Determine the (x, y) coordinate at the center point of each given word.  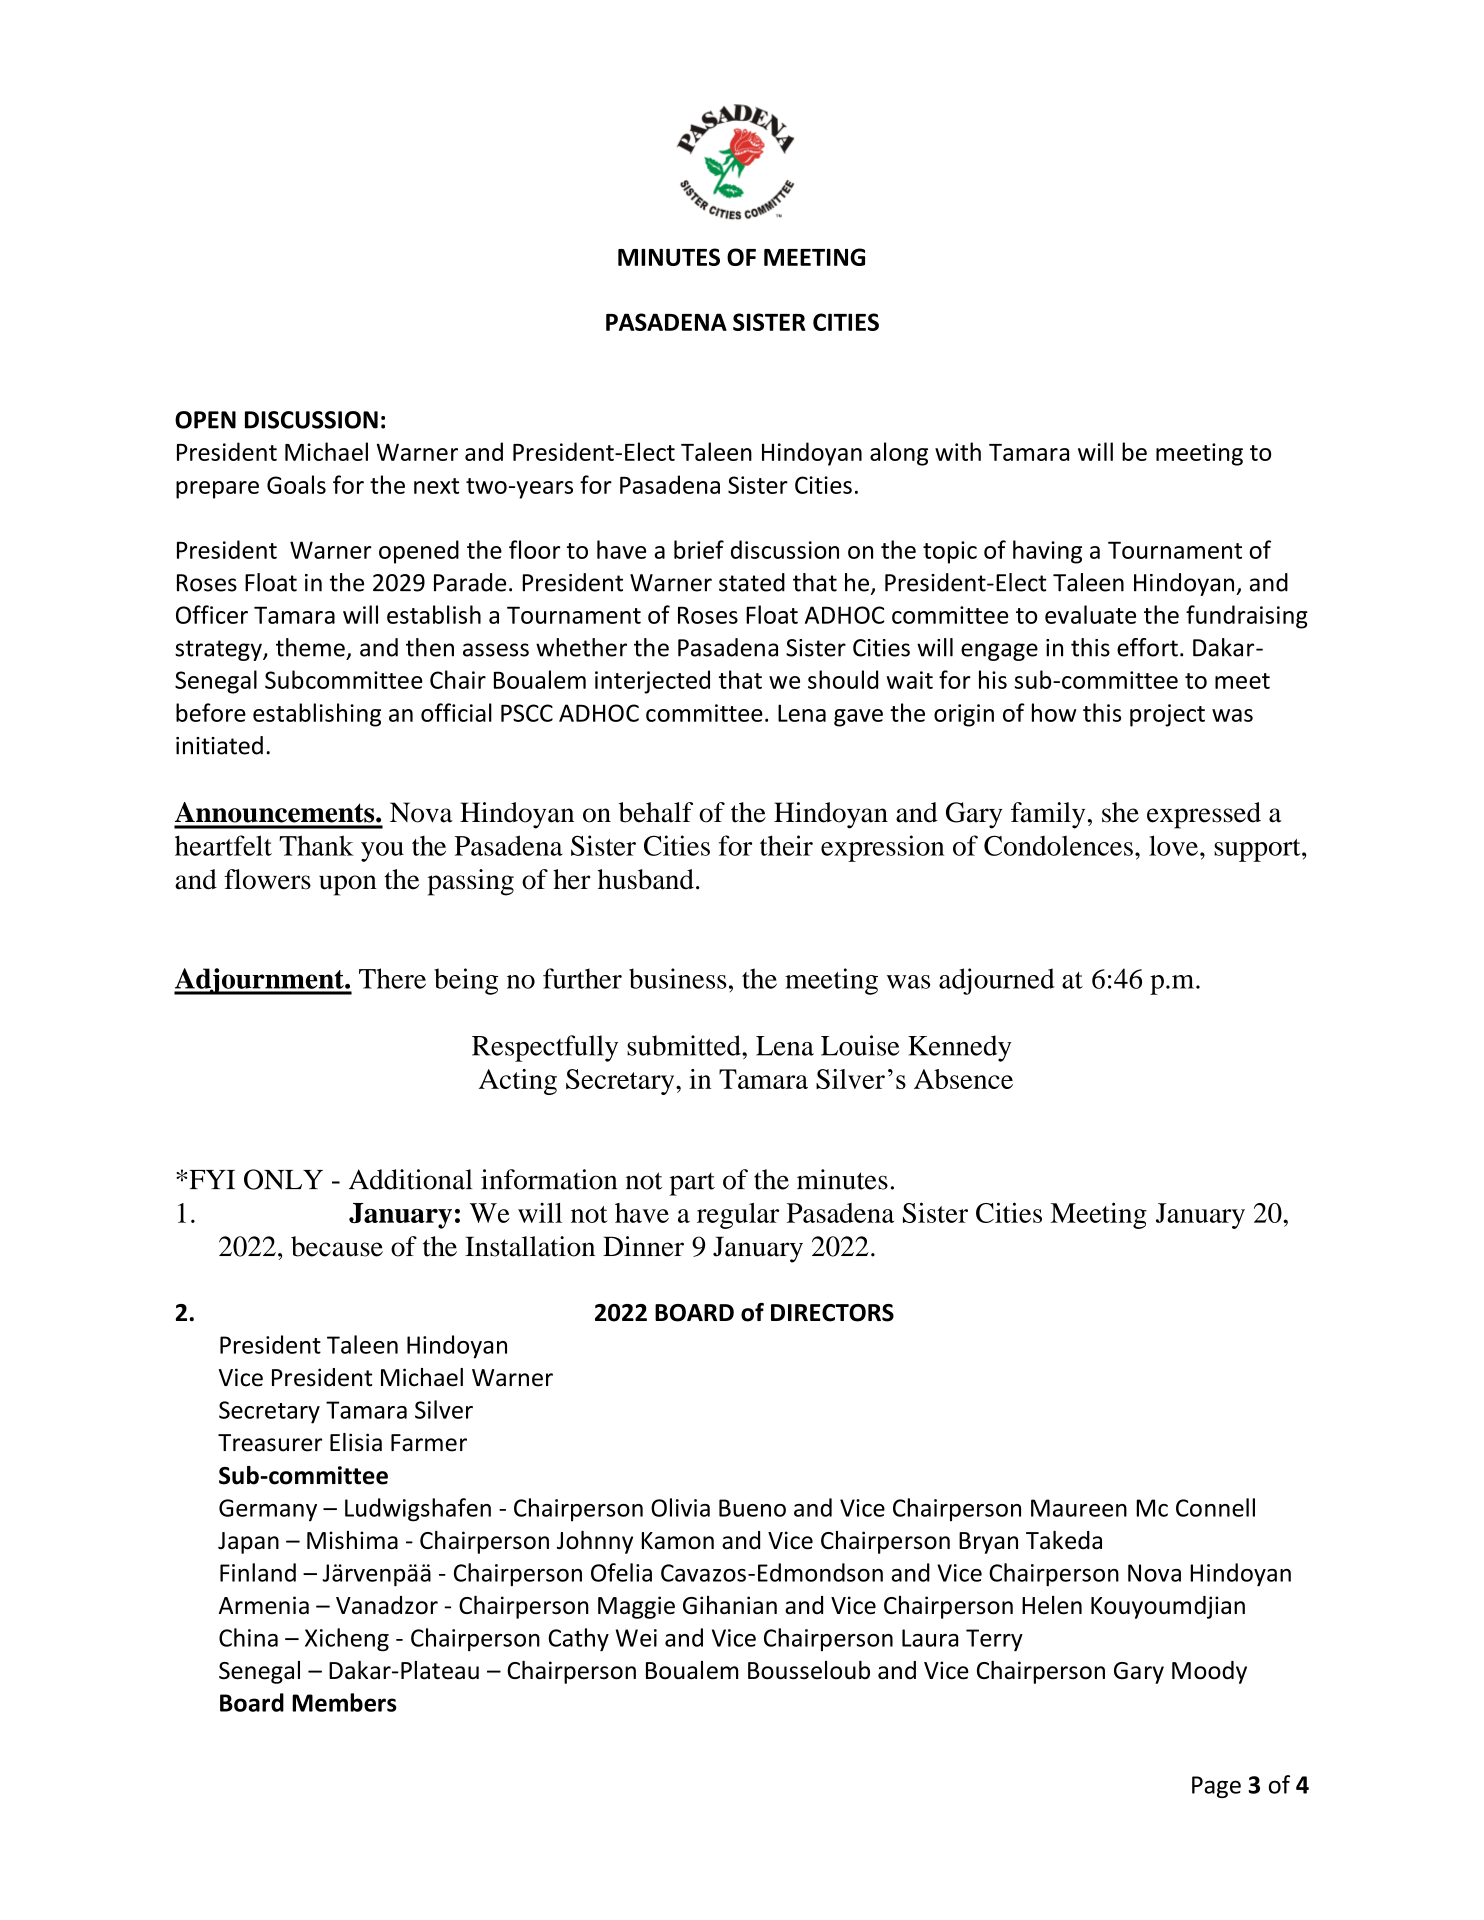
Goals (296, 484)
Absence (963, 1079)
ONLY (283, 1179)
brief (699, 549)
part (692, 1184)
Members (344, 1702)
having (1047, 552)
